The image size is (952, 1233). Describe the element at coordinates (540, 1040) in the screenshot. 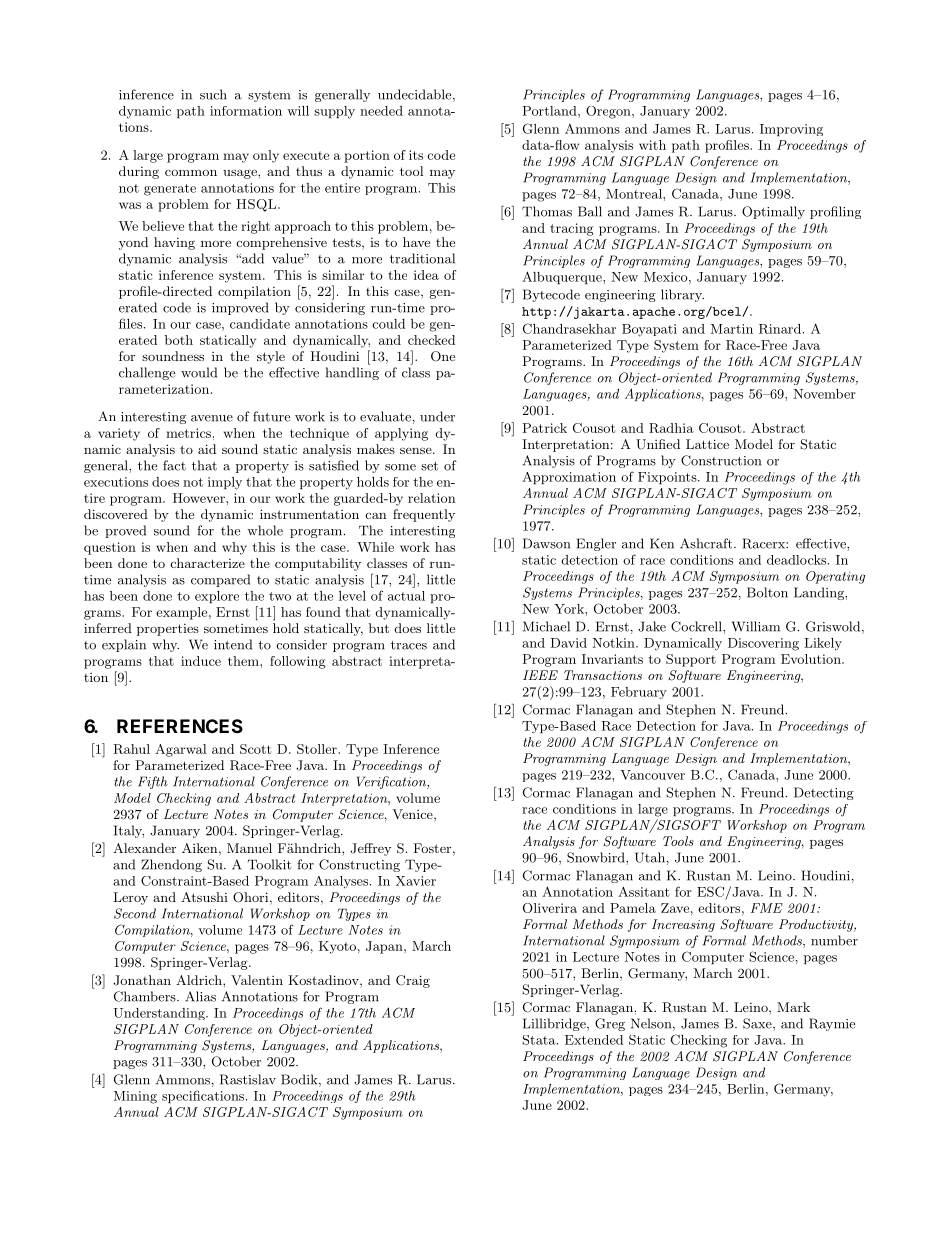

I see `Stata` at that location.
